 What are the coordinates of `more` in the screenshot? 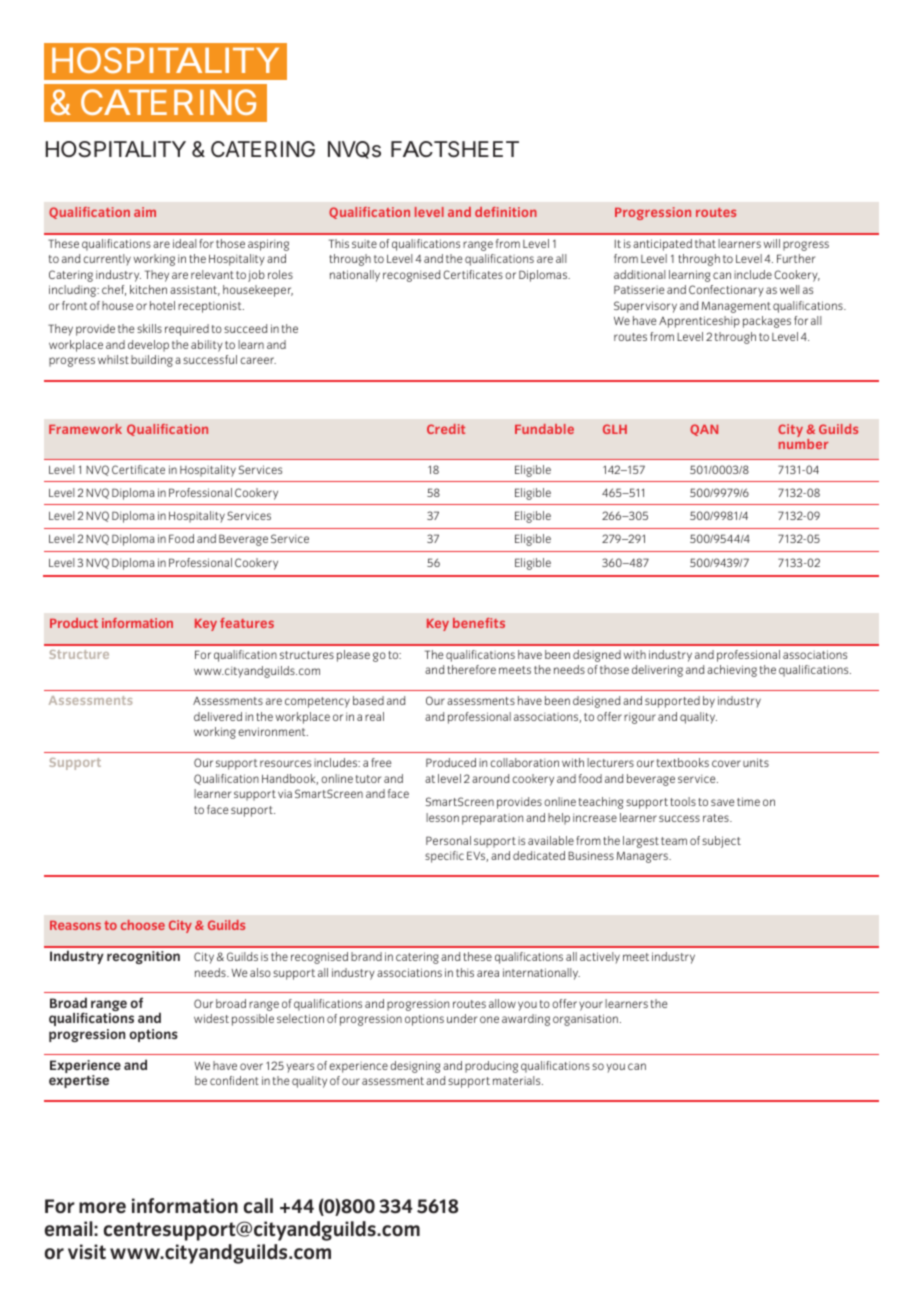 It's located at (102, 1208).
